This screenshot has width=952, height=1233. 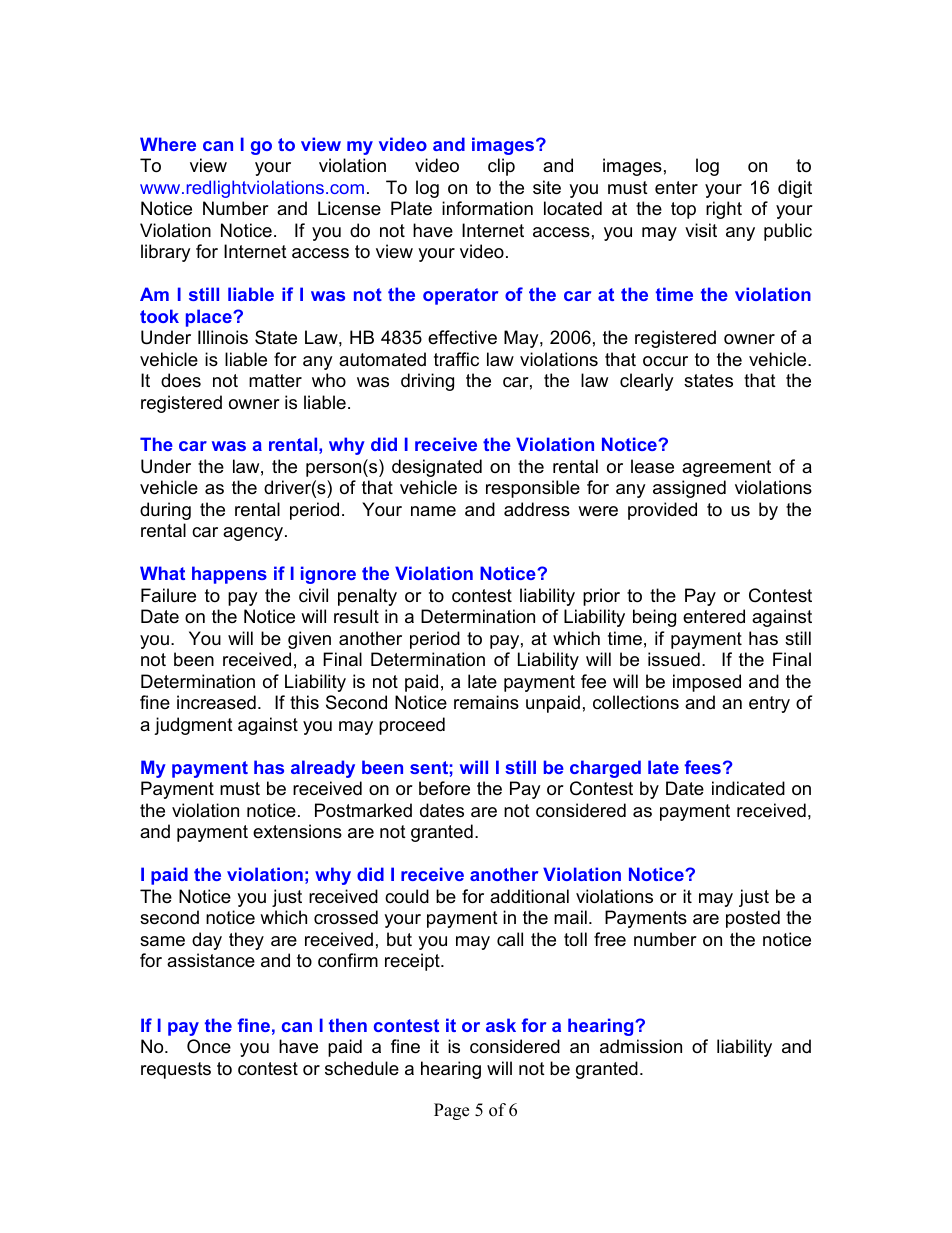 What do you see at coordinates (229, 575) in the screenshot?
I see `happens` at bounding box center [229, 575].
